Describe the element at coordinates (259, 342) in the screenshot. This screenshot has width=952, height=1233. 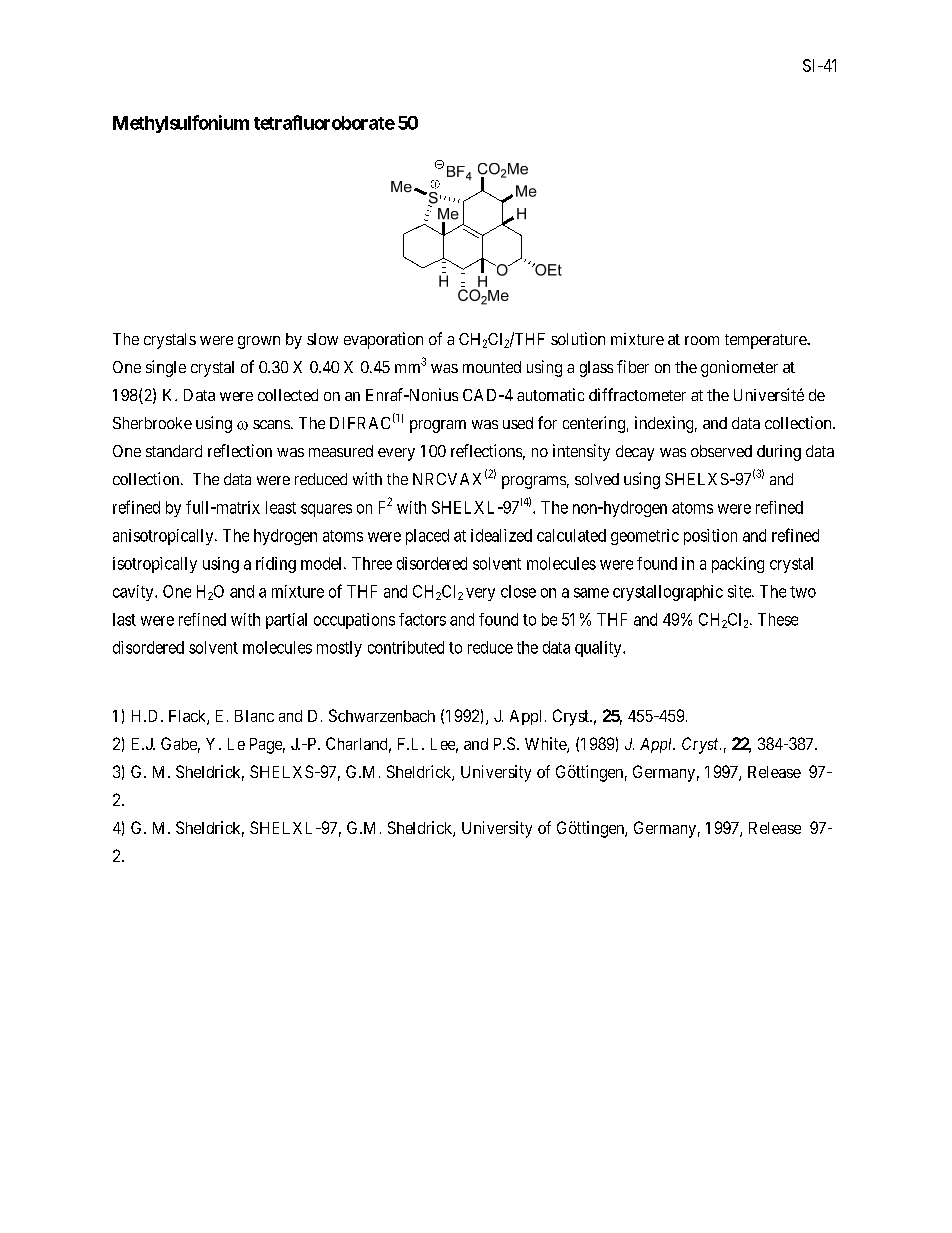
I see `grown` at that location.
